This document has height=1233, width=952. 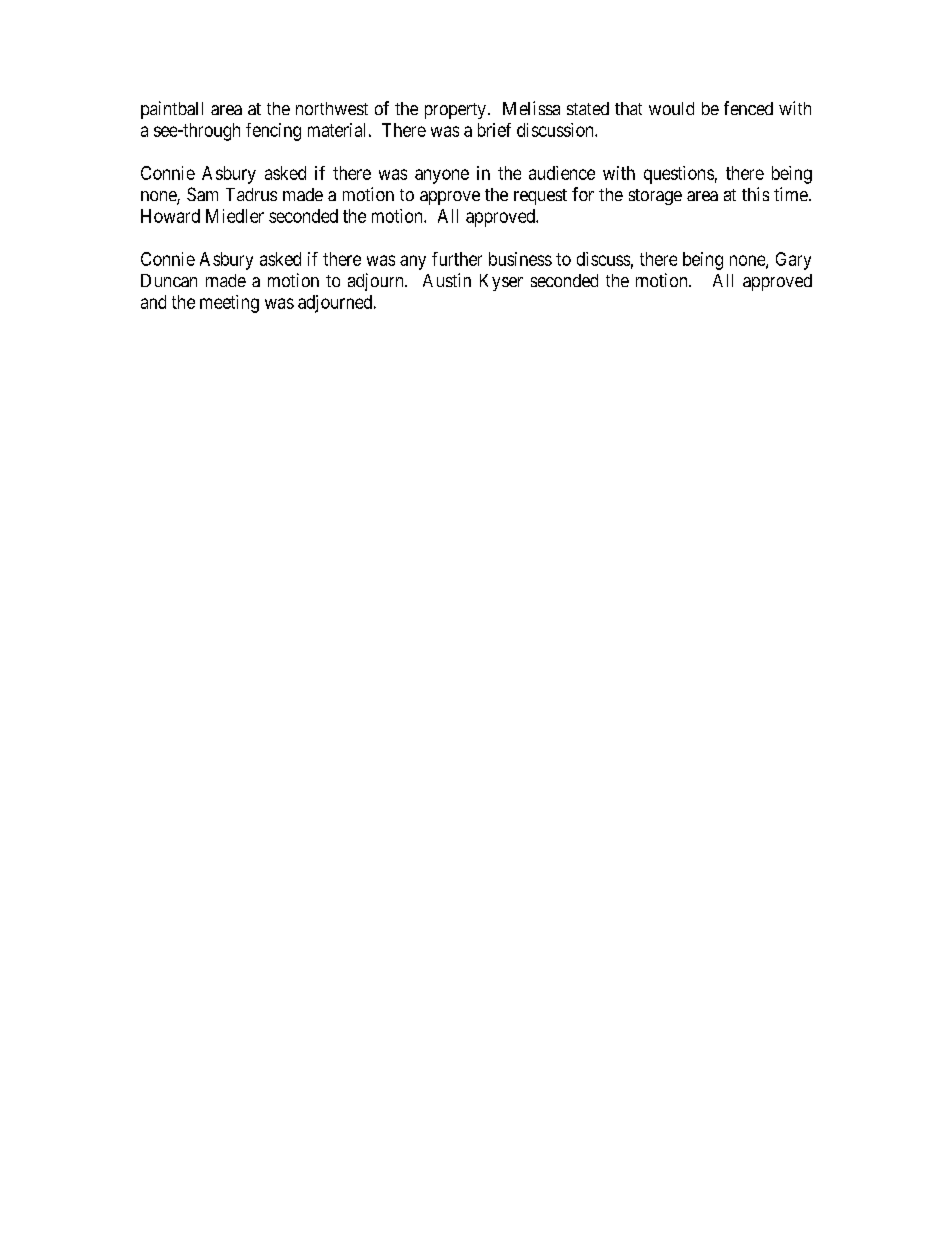 What do you see at coordinates (229, 304) in the document?
I see `meeting` at bounding box center [229, 304].
